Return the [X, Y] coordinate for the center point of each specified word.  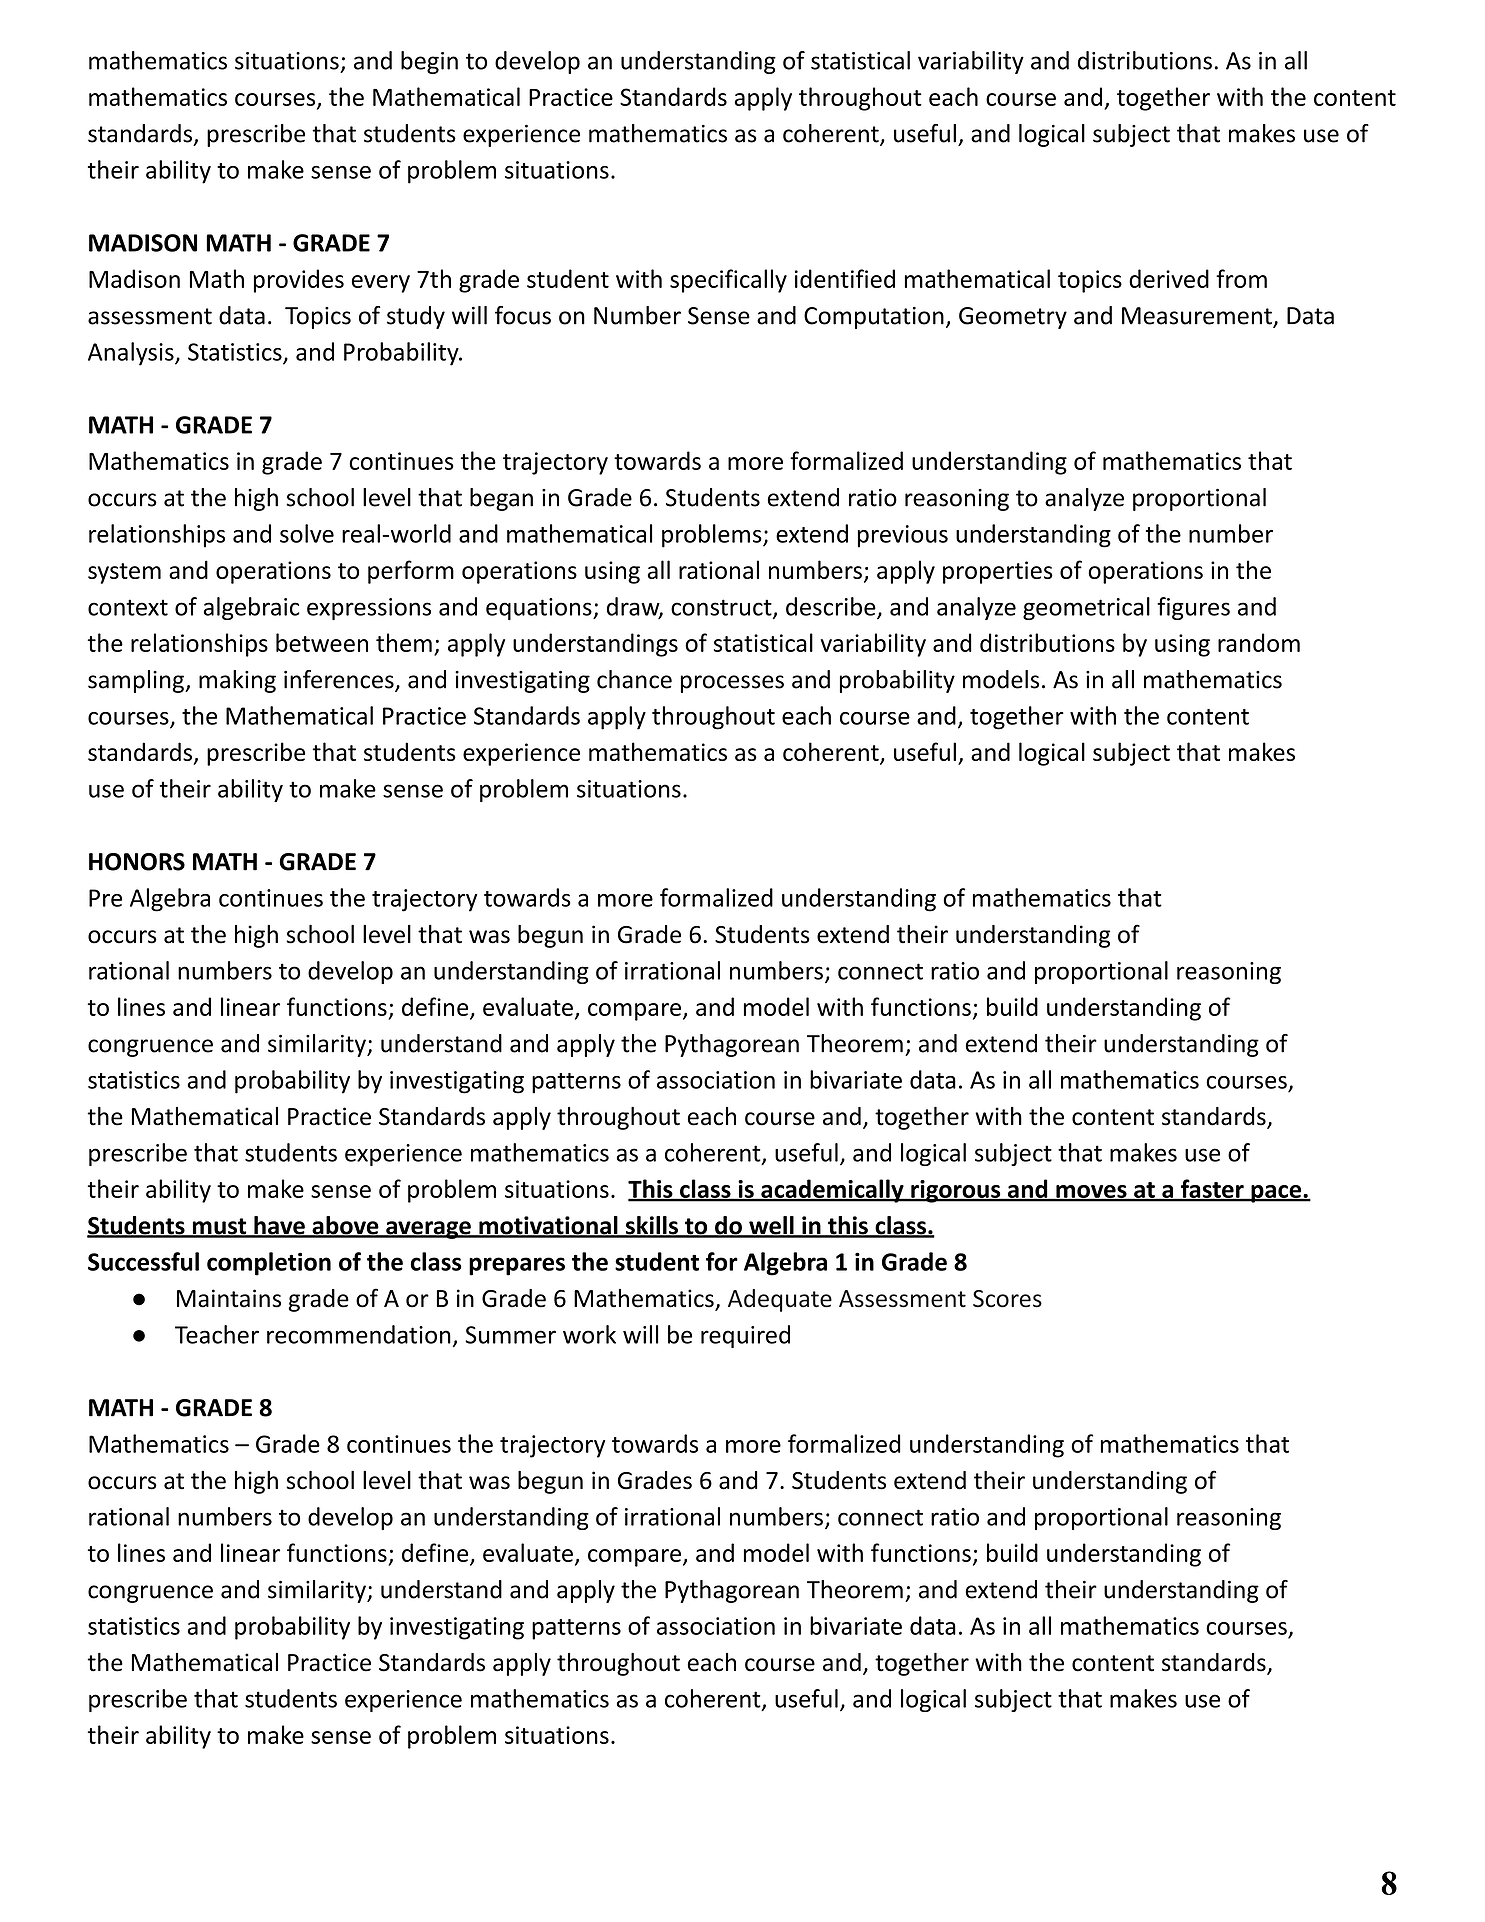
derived [1169, 278]
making [237, 681]
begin [429, 62]
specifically [728, 281]
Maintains [229, 1298]
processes [732, 684]
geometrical [1086, 608]
